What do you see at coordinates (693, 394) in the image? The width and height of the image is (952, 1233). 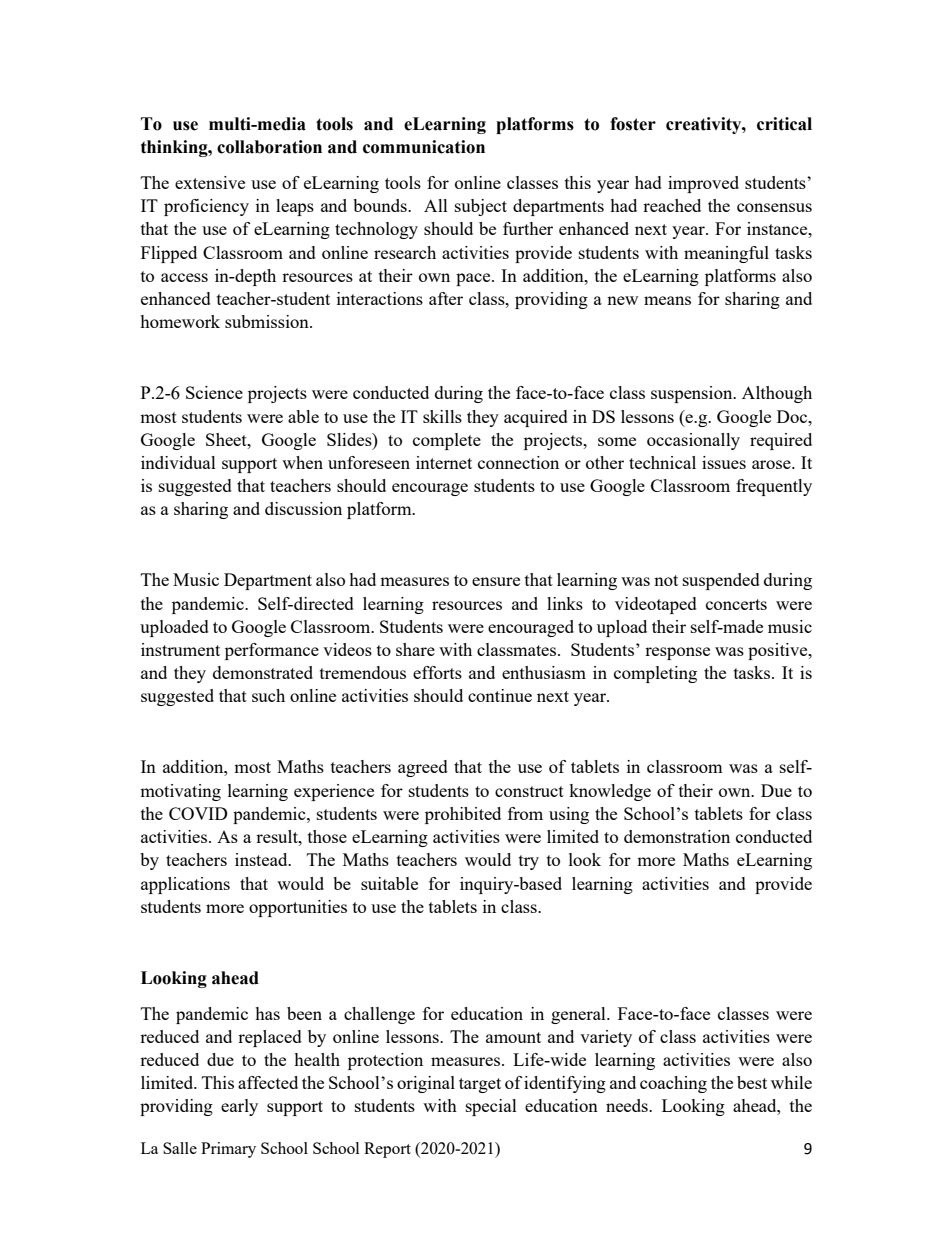 I see `suspension` at bounding box center [693, 394].
